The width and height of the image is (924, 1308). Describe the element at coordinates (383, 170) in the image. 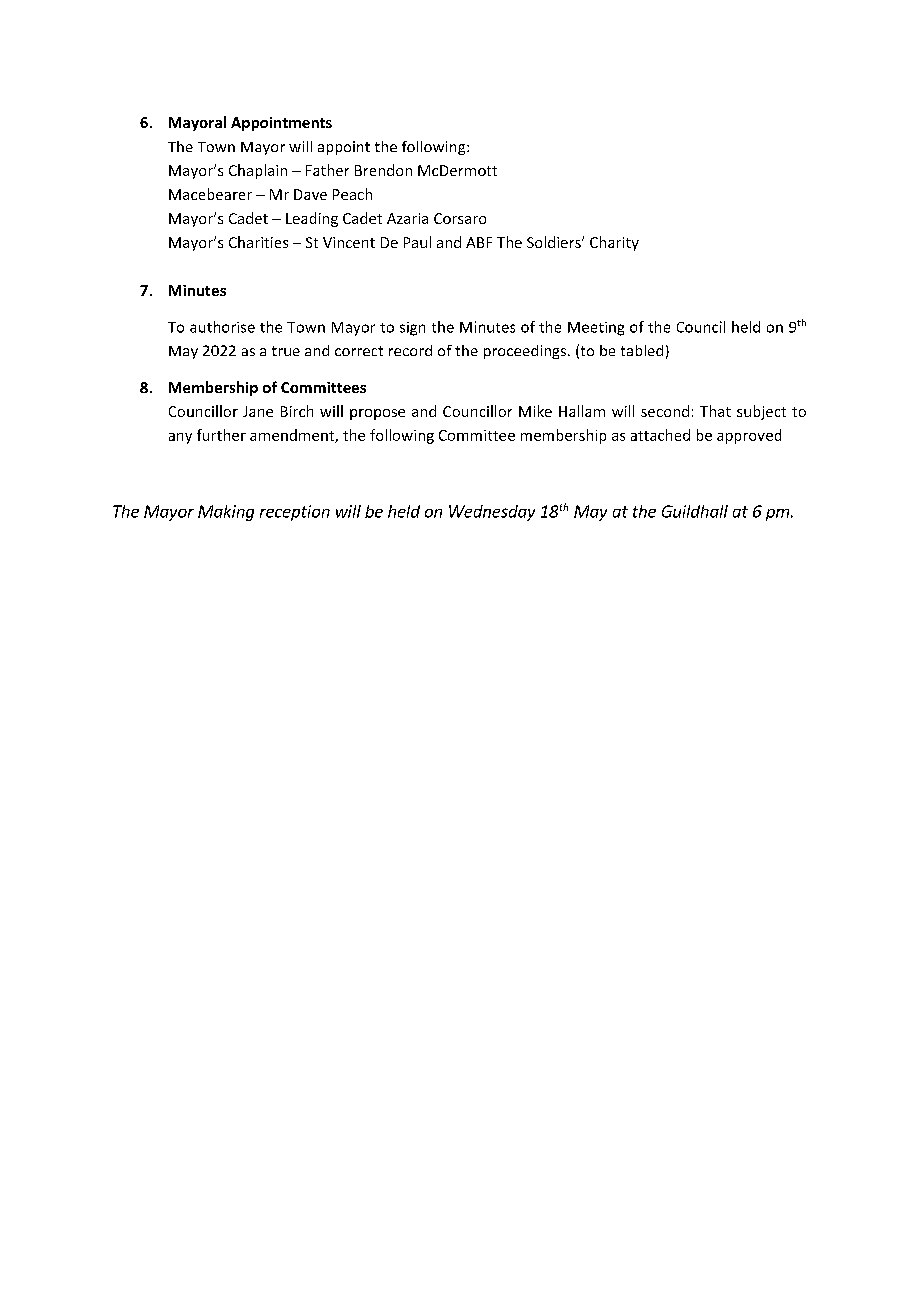

I see `Brendon` at that location.
